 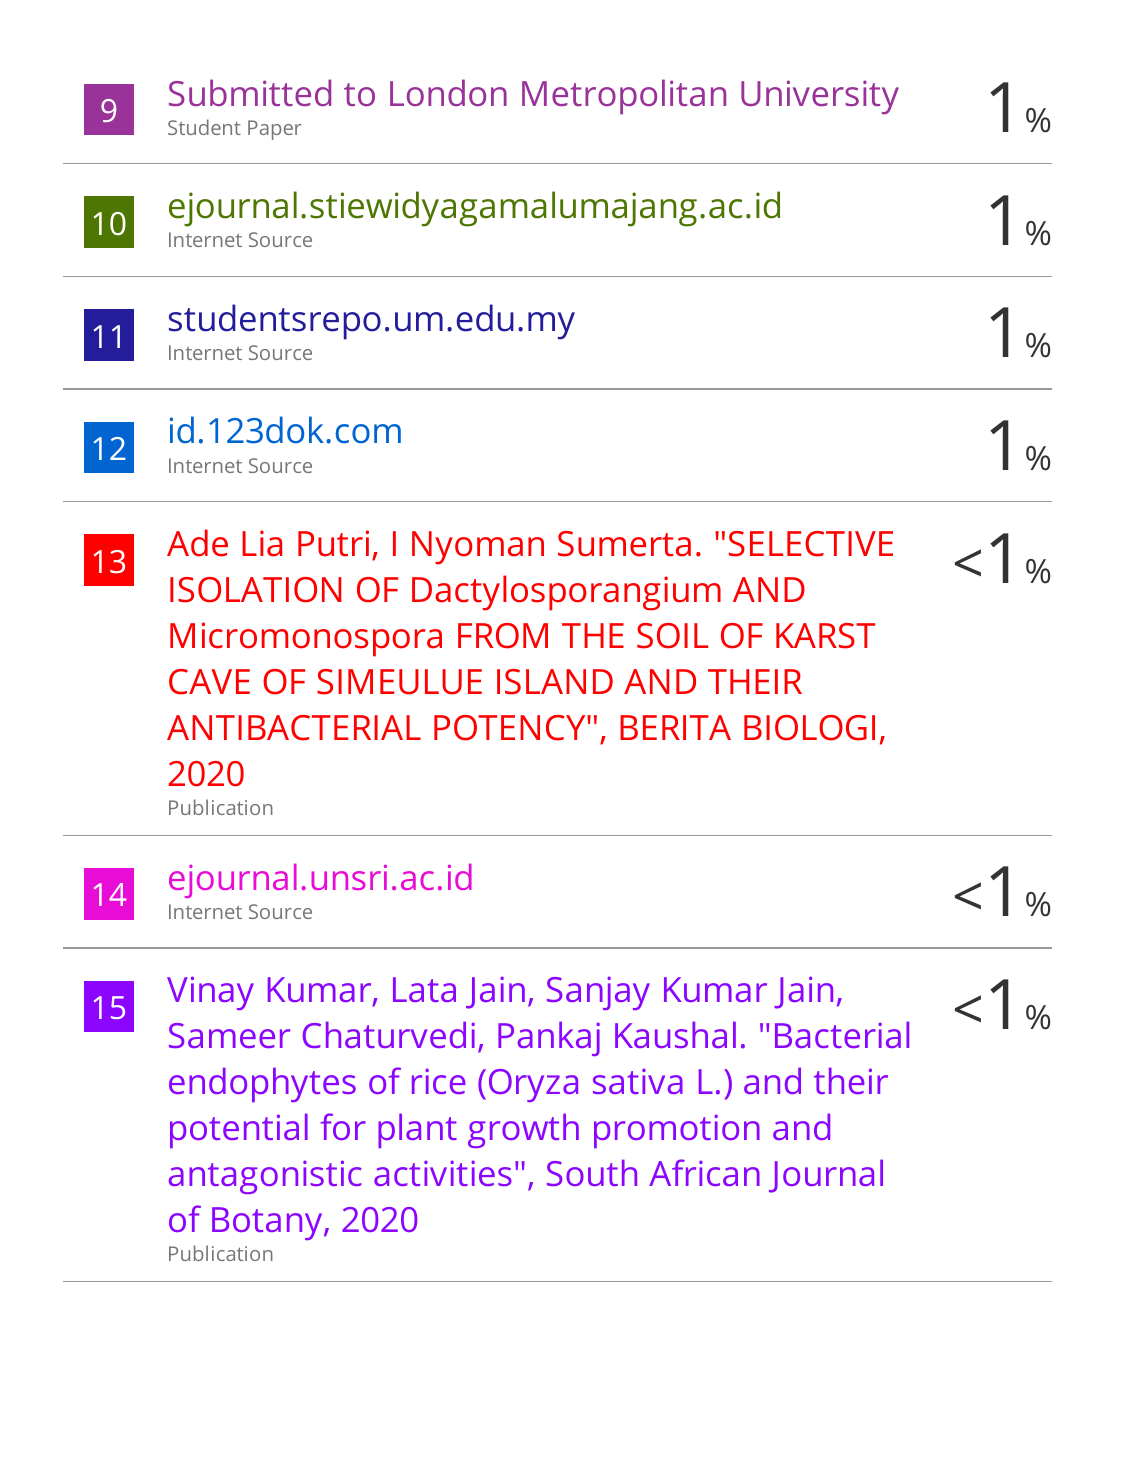 What do you see at coordinates (820, 97) in the document?
I see `University` at bounding box center [820, 97].
